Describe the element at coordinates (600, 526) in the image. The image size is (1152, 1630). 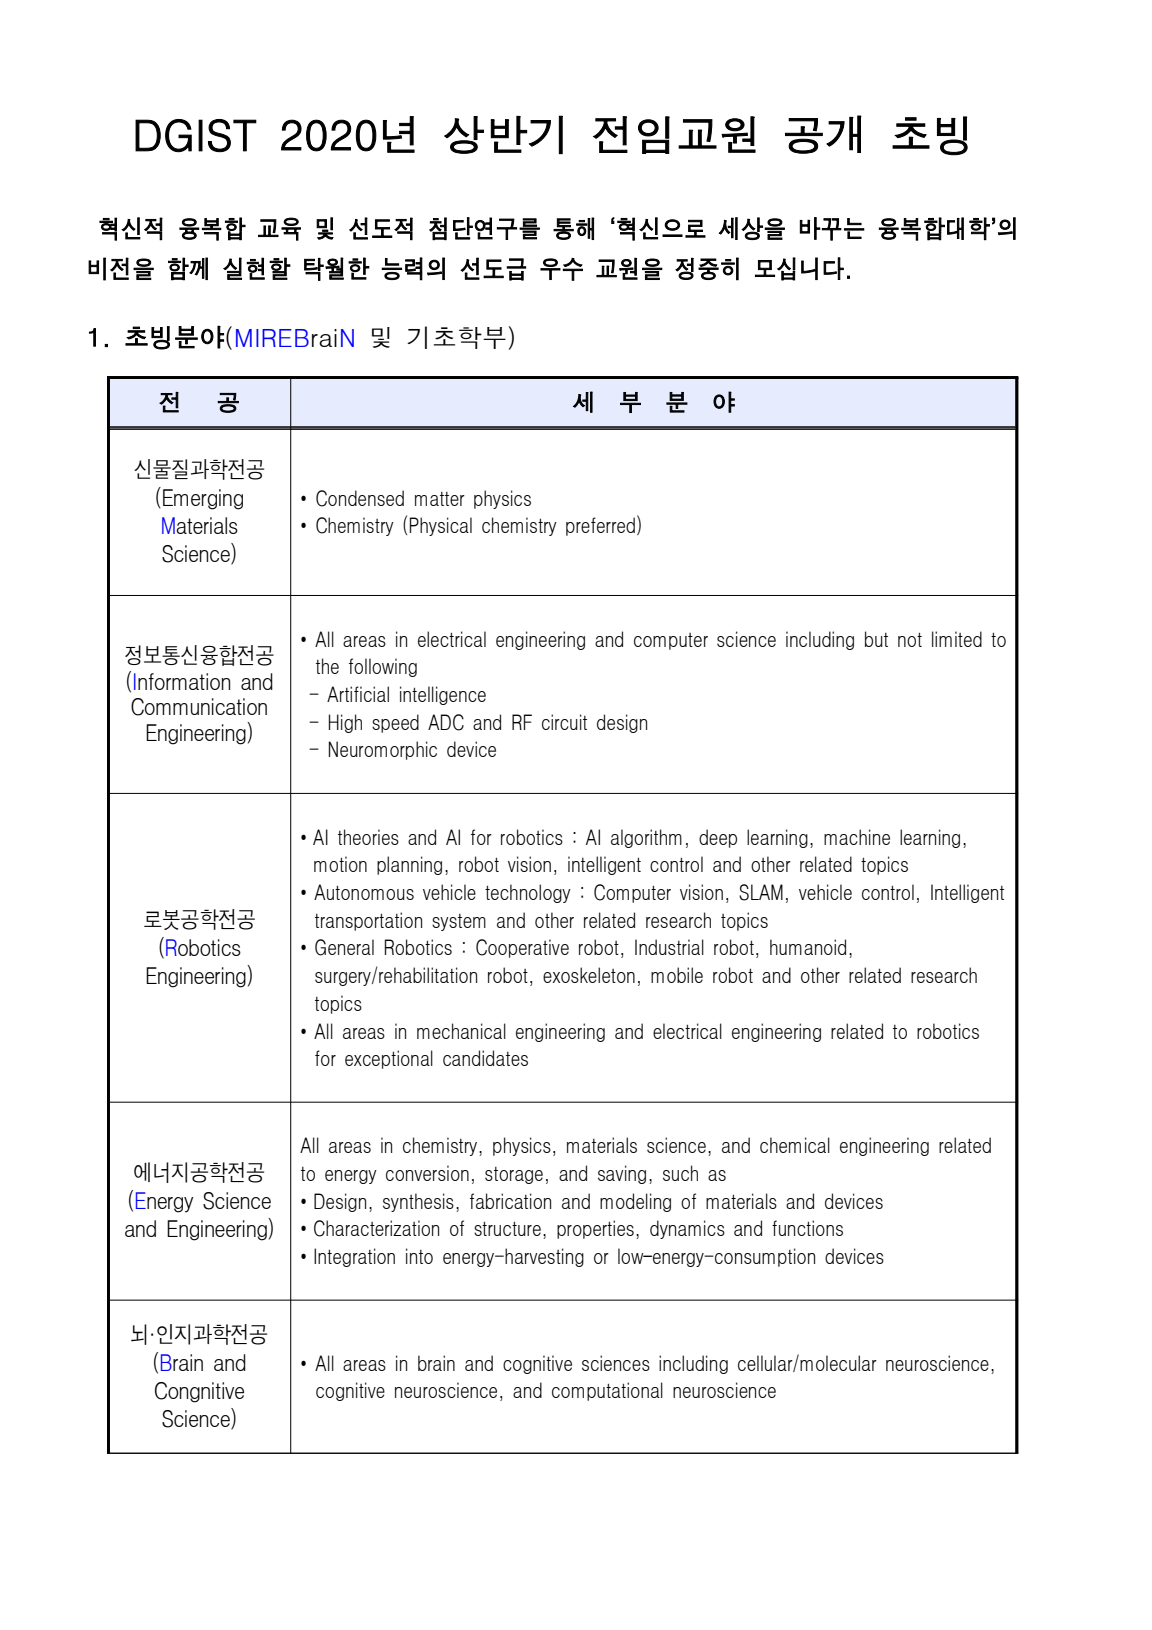
I see `preferred` at that location.
